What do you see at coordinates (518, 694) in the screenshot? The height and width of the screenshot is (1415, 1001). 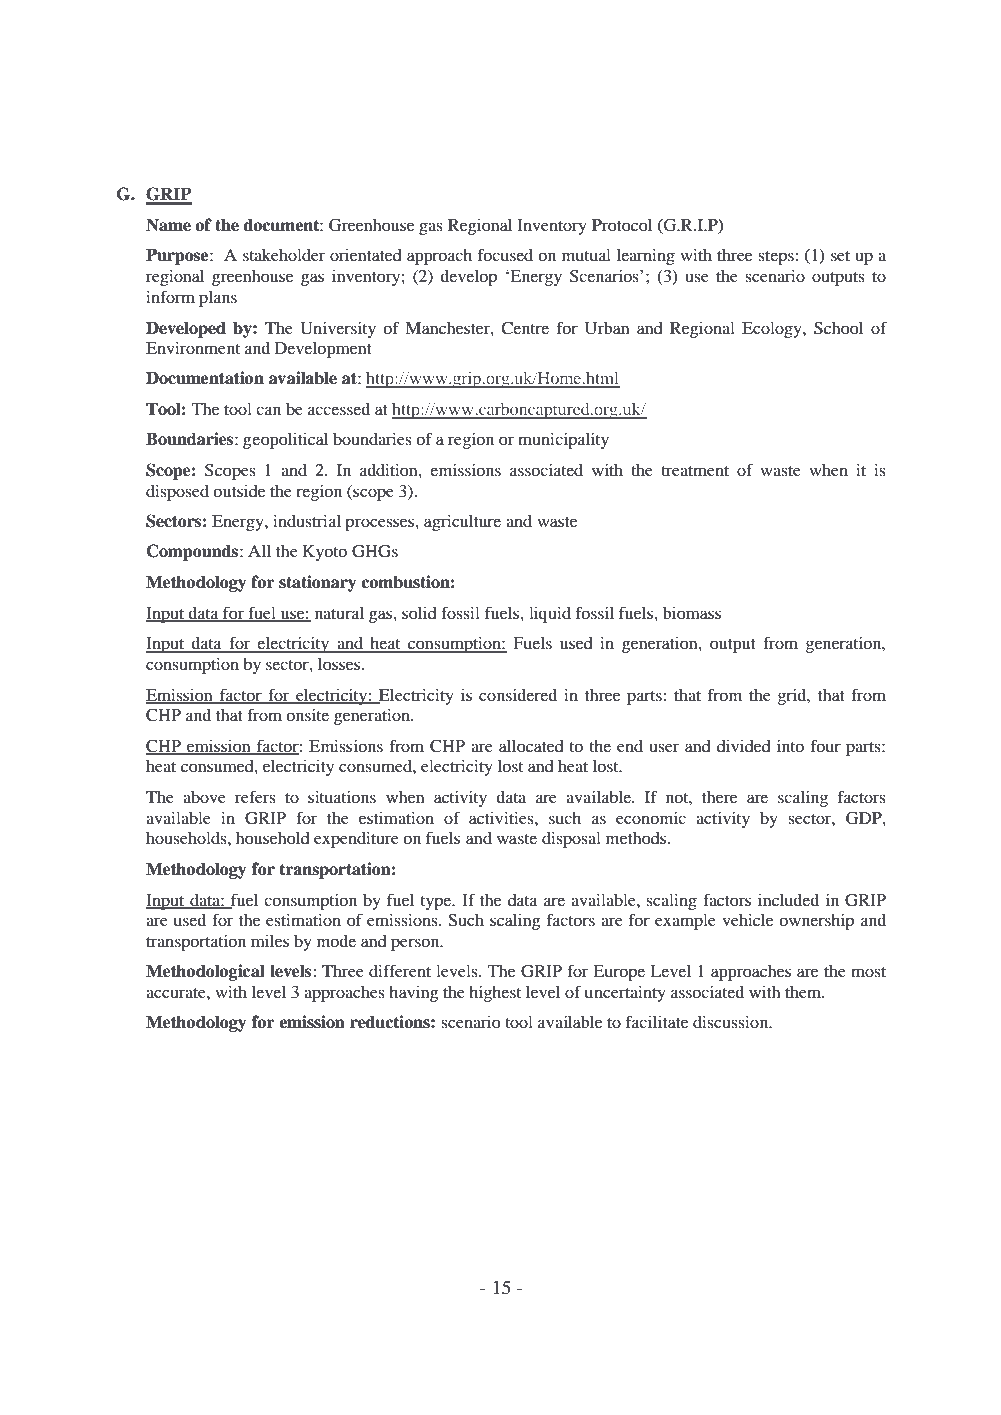 I see `considered` at bounding box center [518, 694].
